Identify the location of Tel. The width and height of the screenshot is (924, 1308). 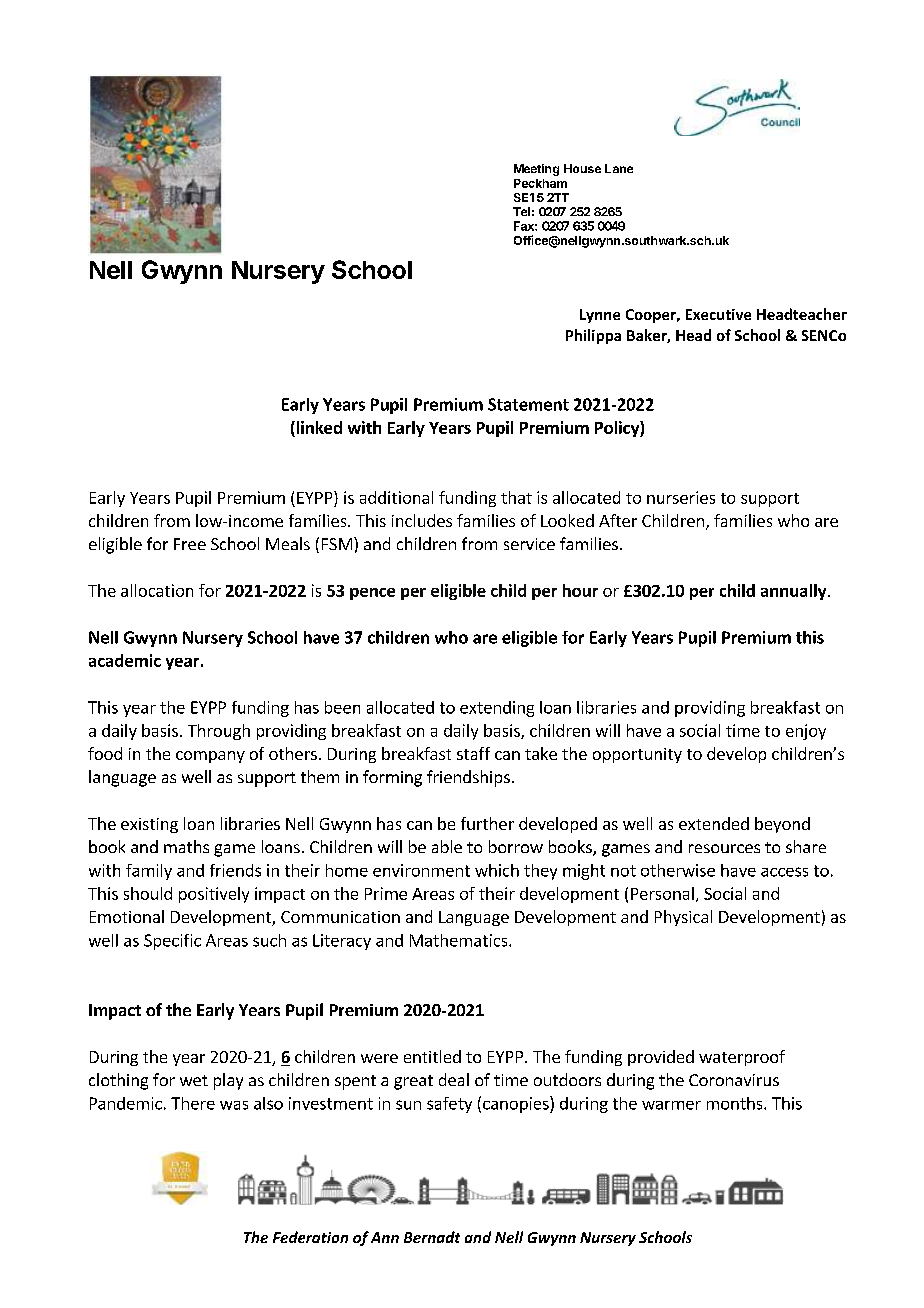
(521, 211).
